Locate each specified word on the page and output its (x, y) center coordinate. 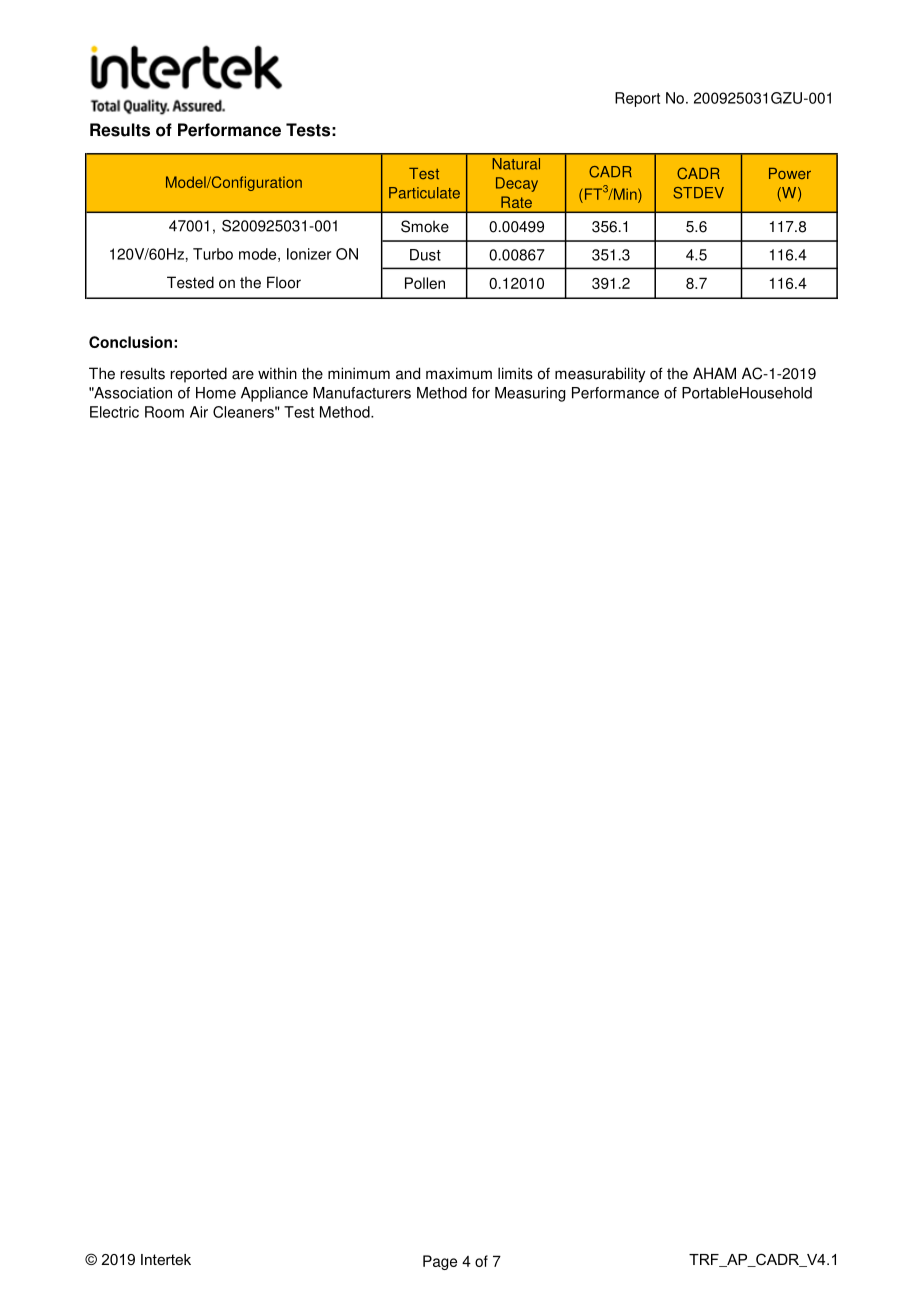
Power (790, 173)
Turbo (213, 254)
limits (515, 373)
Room (164, 412)
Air (199, 412)
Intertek (166, 1259)
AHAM (714, 373)
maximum (459, 373)
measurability (600, 375)
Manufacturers (362, 393)
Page (440, 1262)
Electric (114, 412)
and (408, 373)
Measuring (530, 394)
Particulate (424, 193)
